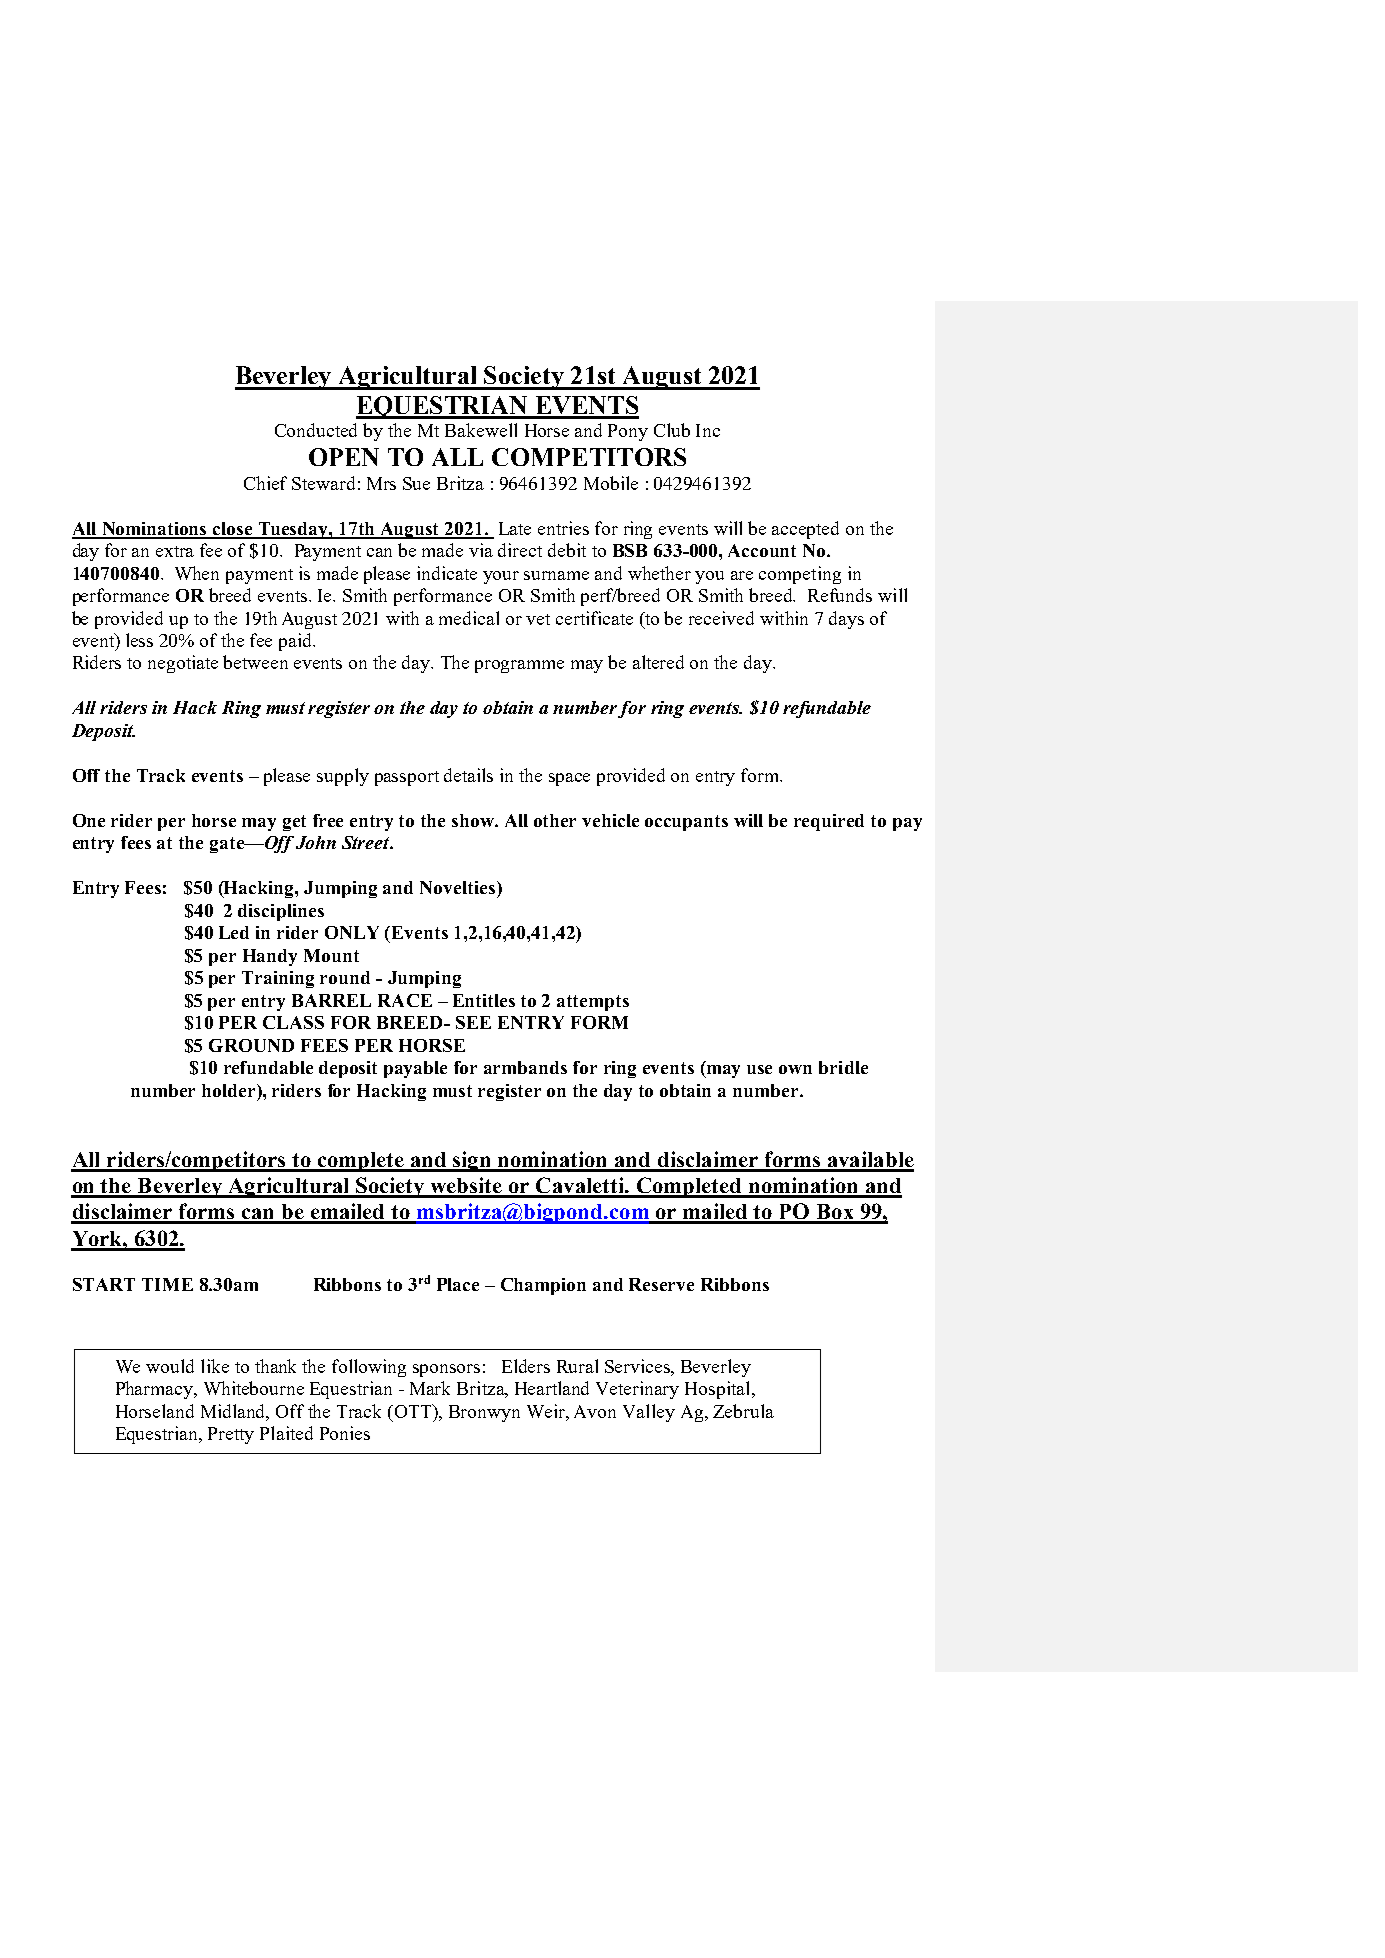 This page has height=1958, width=1385. I want to click on Pharmacy, so click(155, 1390).
